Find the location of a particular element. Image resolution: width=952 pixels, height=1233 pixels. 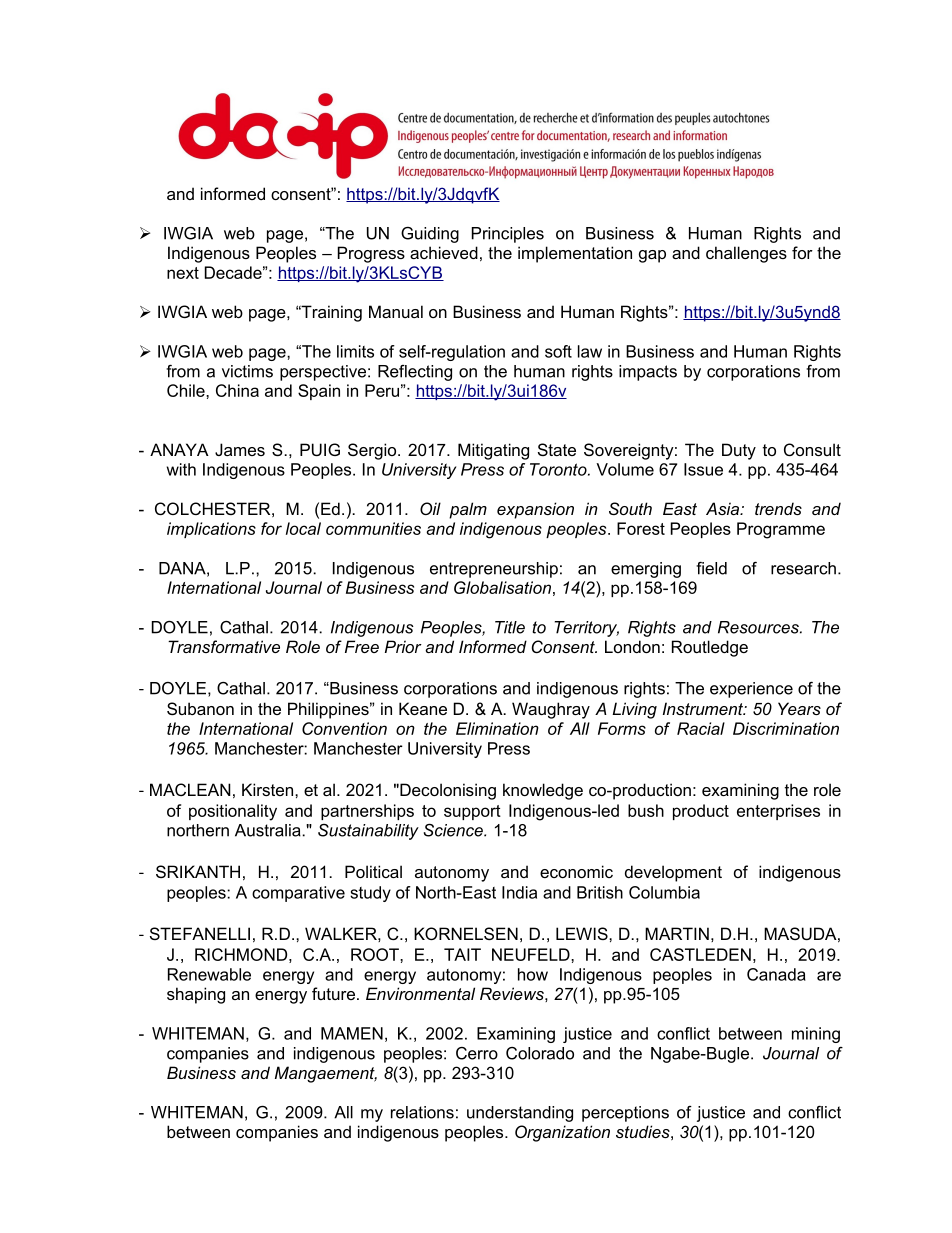

support is located at coordinates (472, 812).
